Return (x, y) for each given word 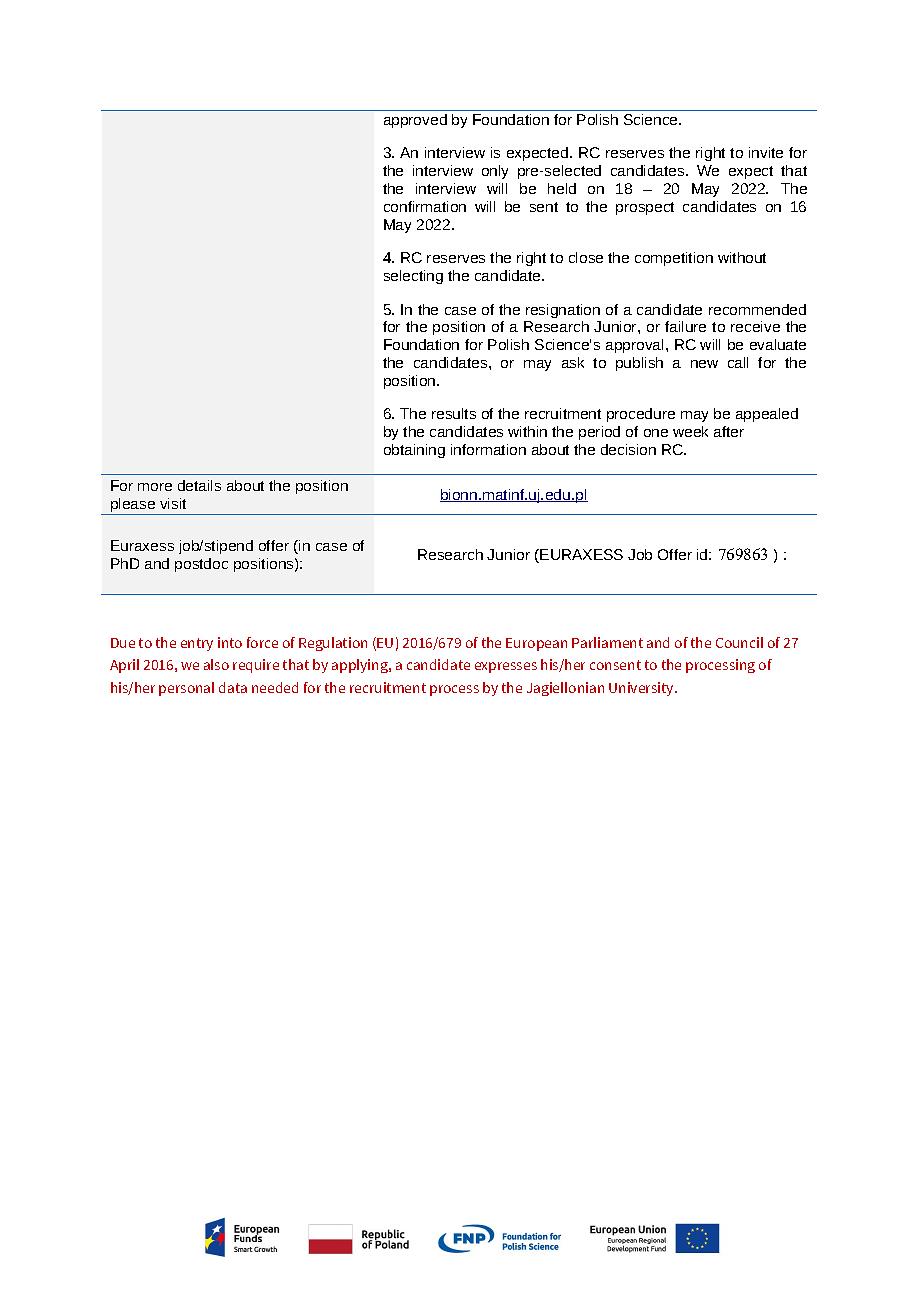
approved (415, 121)
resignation (563, 311)
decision (628, 449)
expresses (506, 667)
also (216, 664)
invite (766, 152)
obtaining (414, 451)
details (199, 485)
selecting (413, 277)
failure (685, 326)
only (495, 172)
